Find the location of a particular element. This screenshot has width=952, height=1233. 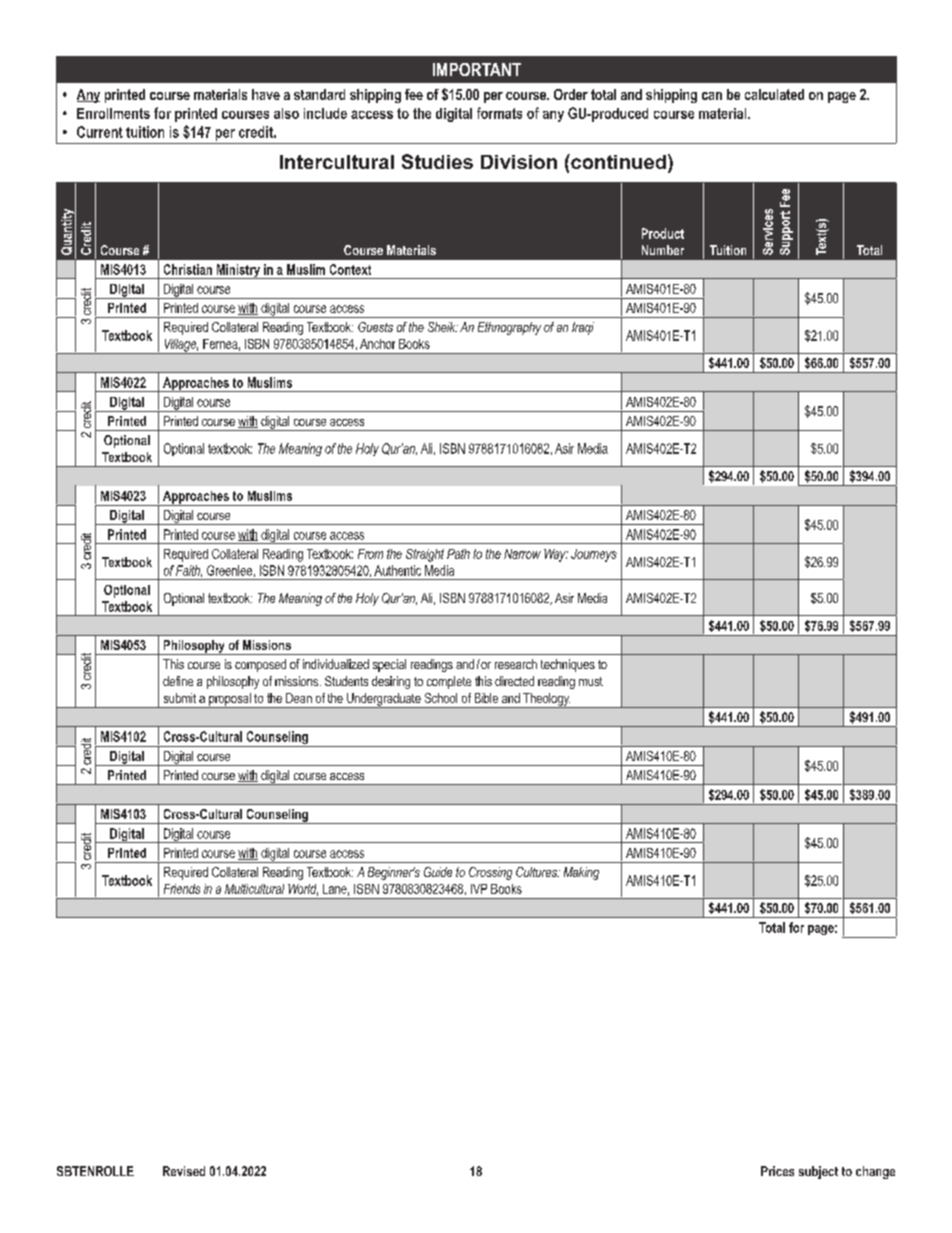

Friends is located at coordinates (182, 889).
